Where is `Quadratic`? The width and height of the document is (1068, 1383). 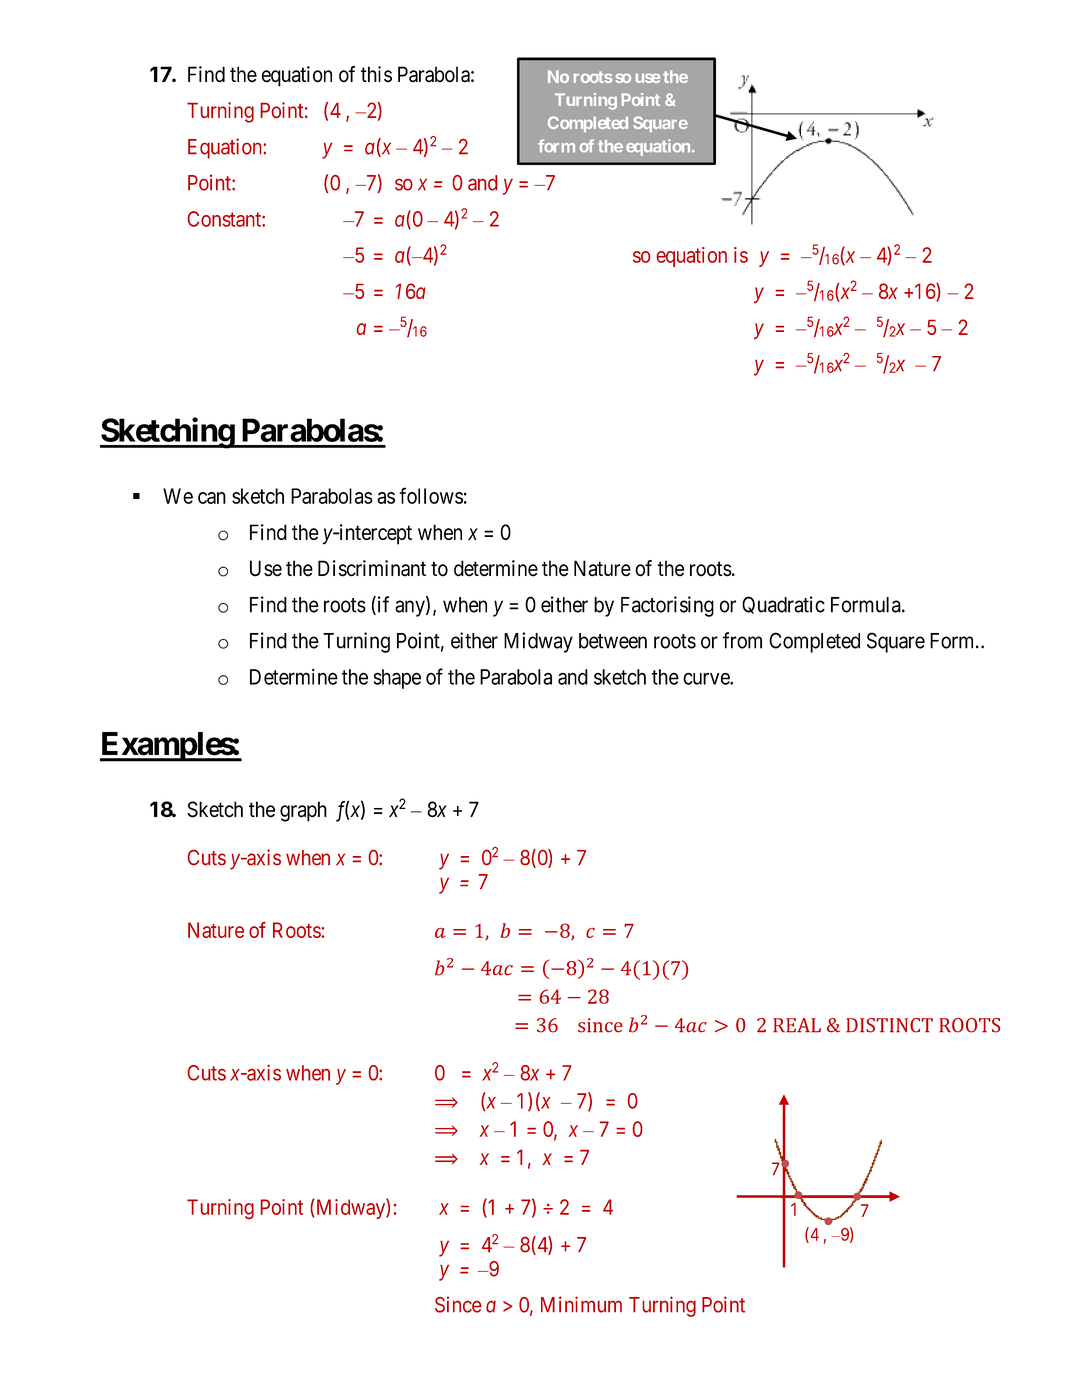 Quadratic is located at coordinates (783, 605).
